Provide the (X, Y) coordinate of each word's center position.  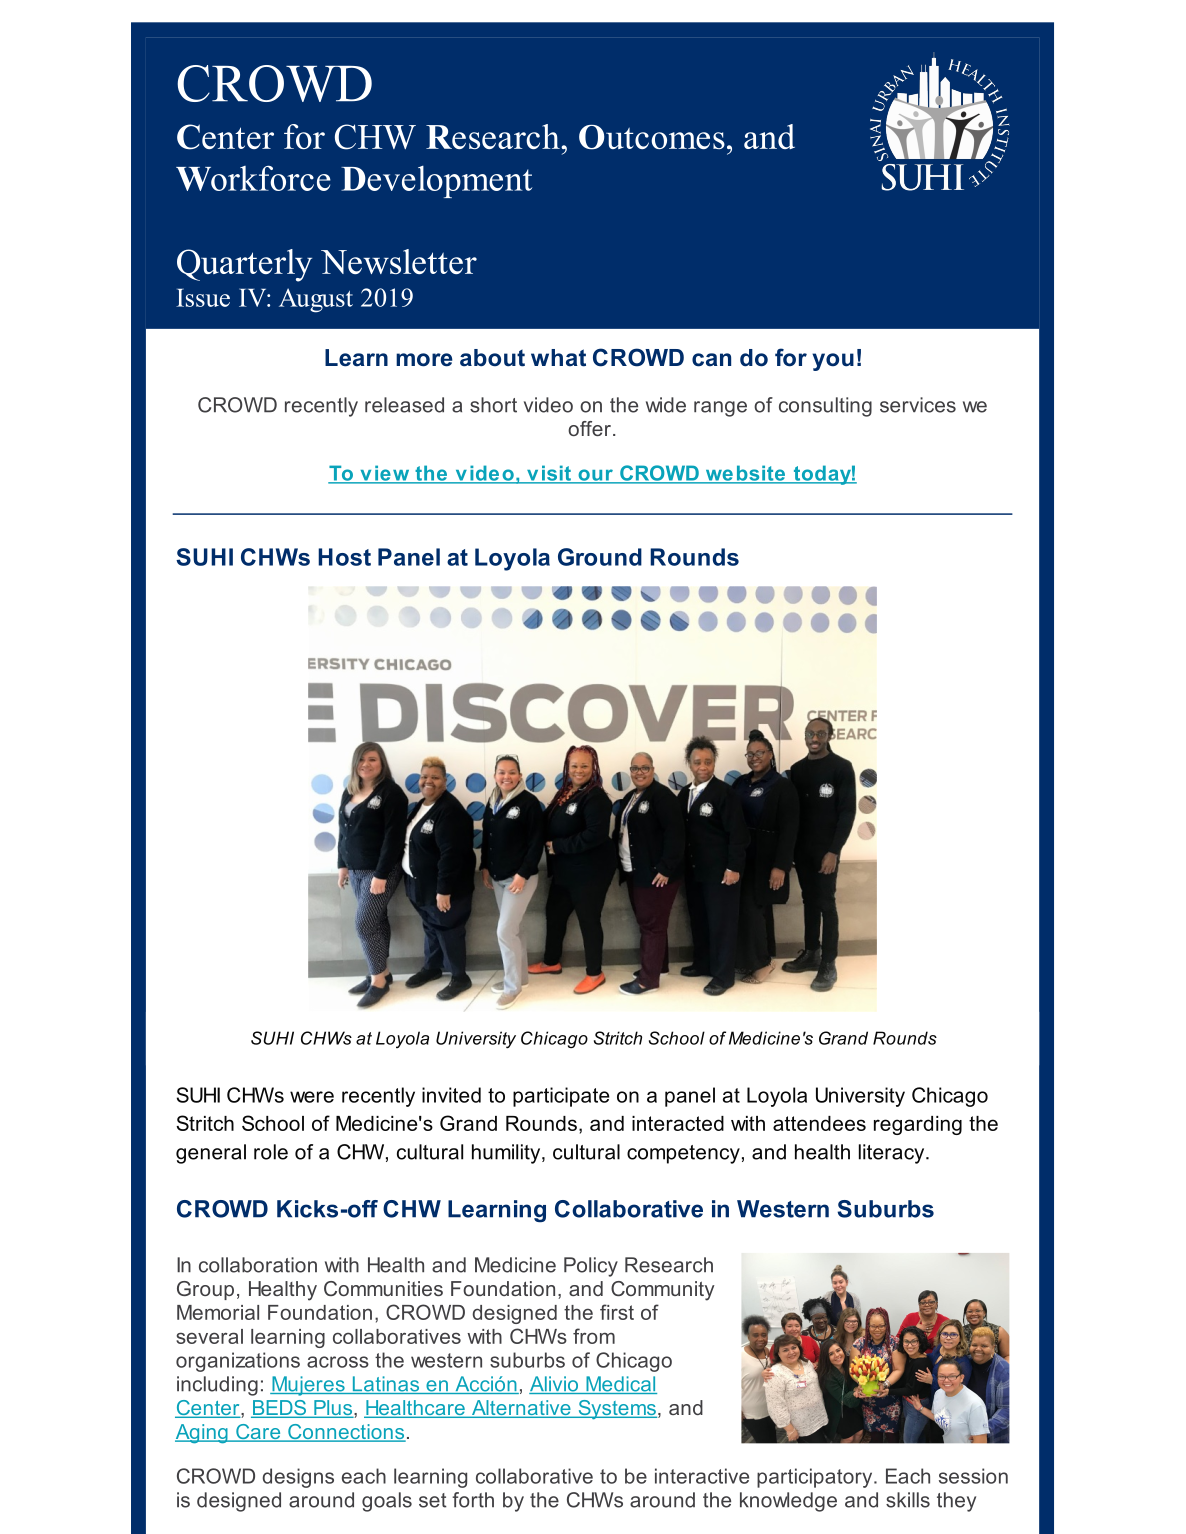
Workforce (253, 178)
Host (344, 557)
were (312, 1097)
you (833, 362)
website (745, 474)
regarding (918, 1125)
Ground (600, 557)
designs (298, 1478)
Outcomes (652, 137)
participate (561, 1097)
